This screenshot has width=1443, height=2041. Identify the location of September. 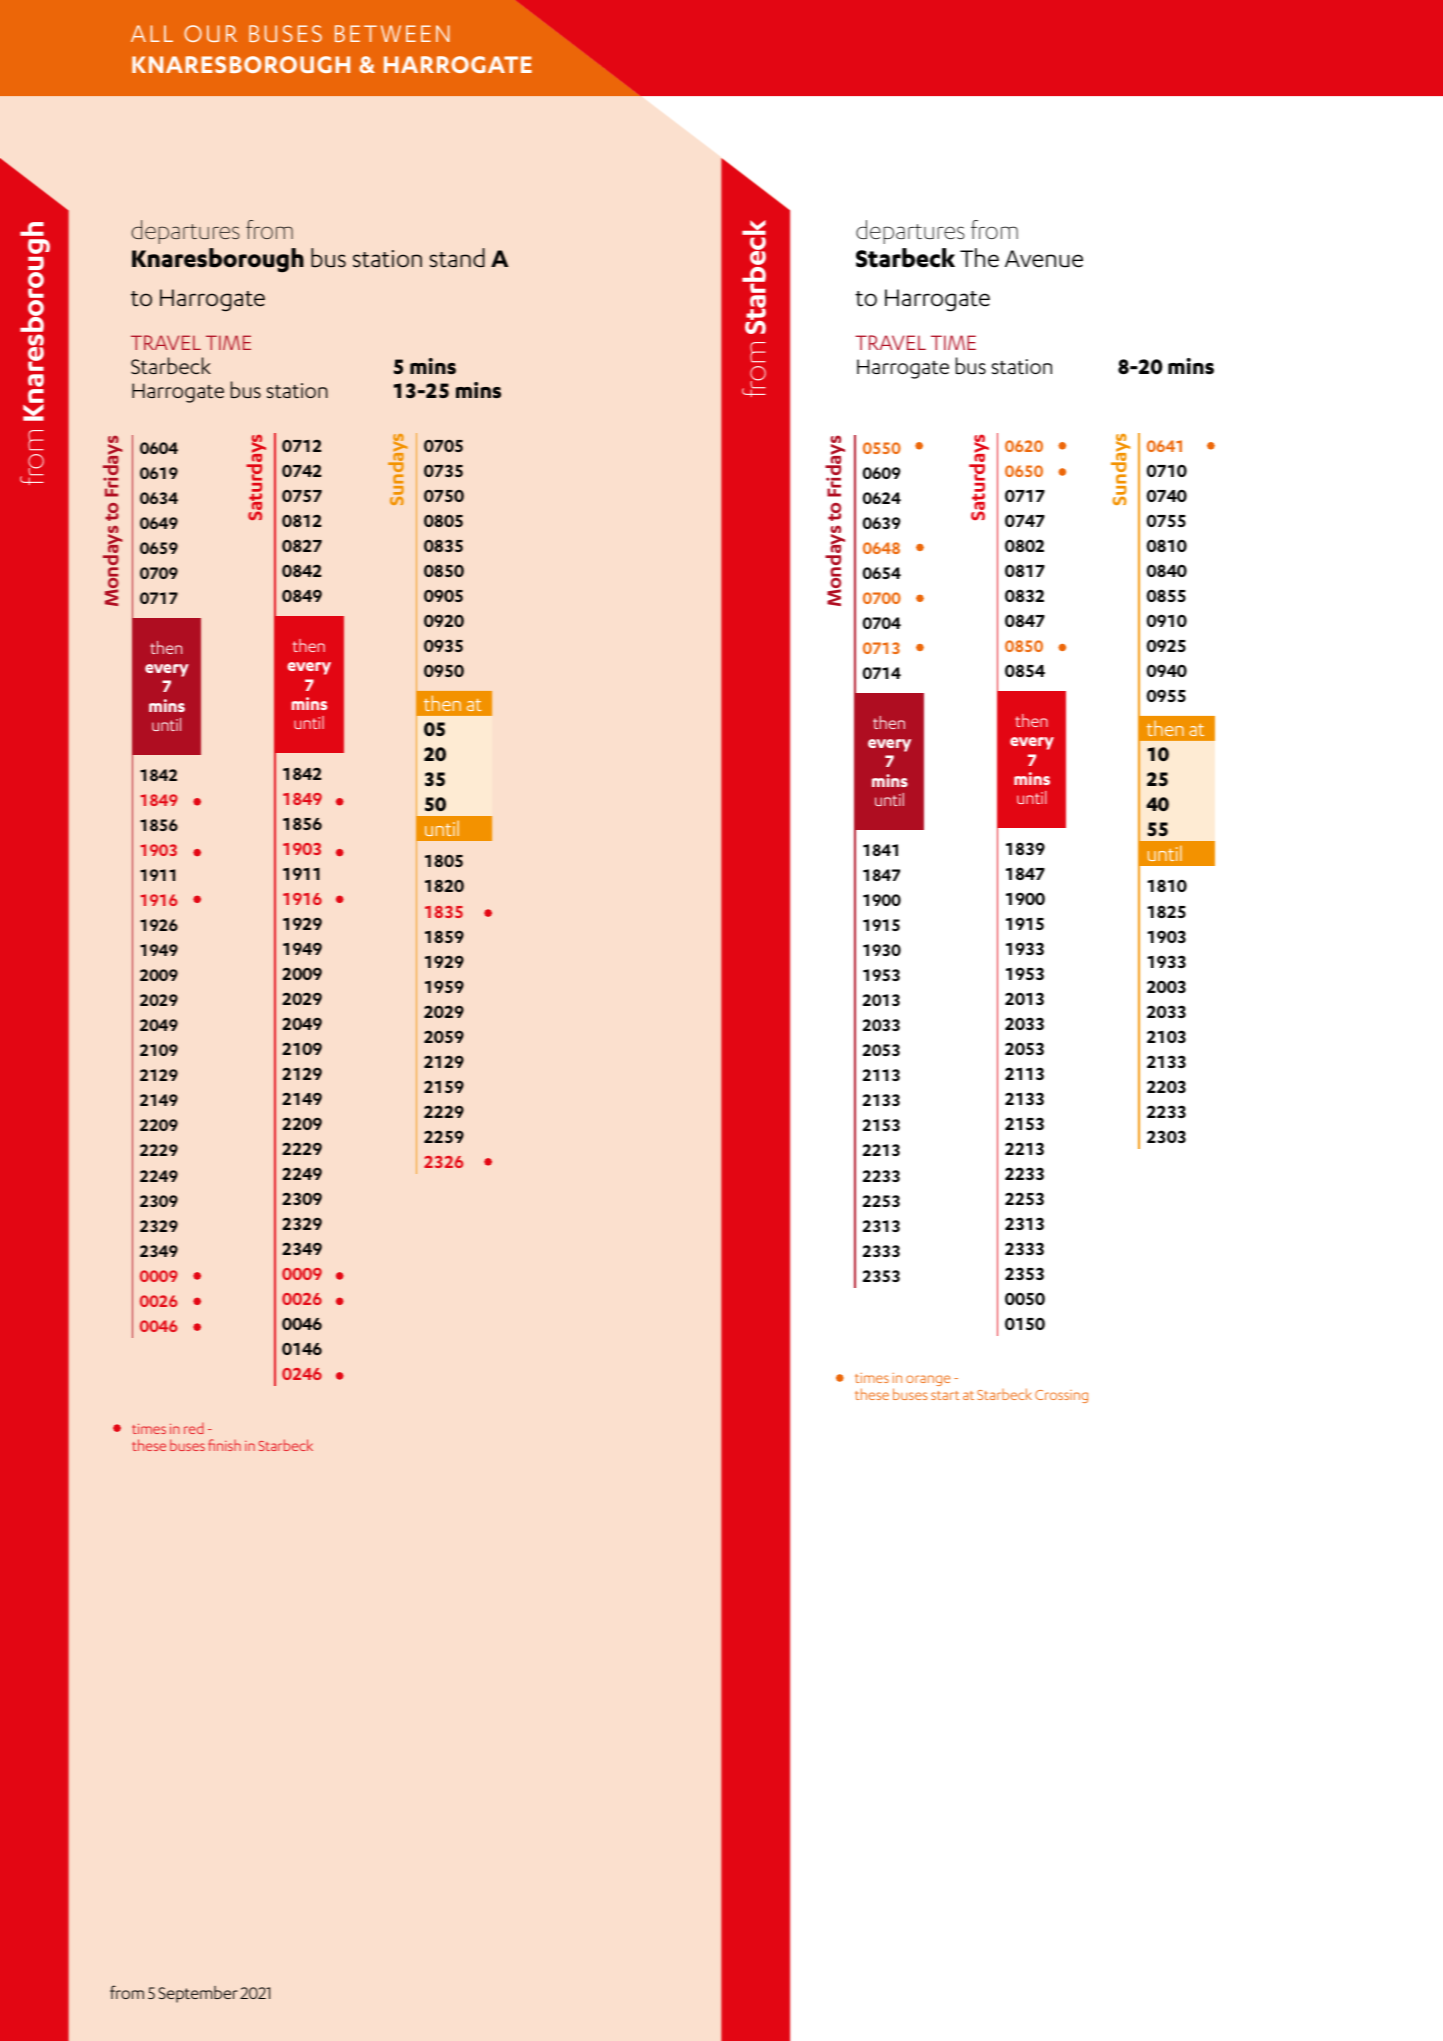
(198, 1994).
